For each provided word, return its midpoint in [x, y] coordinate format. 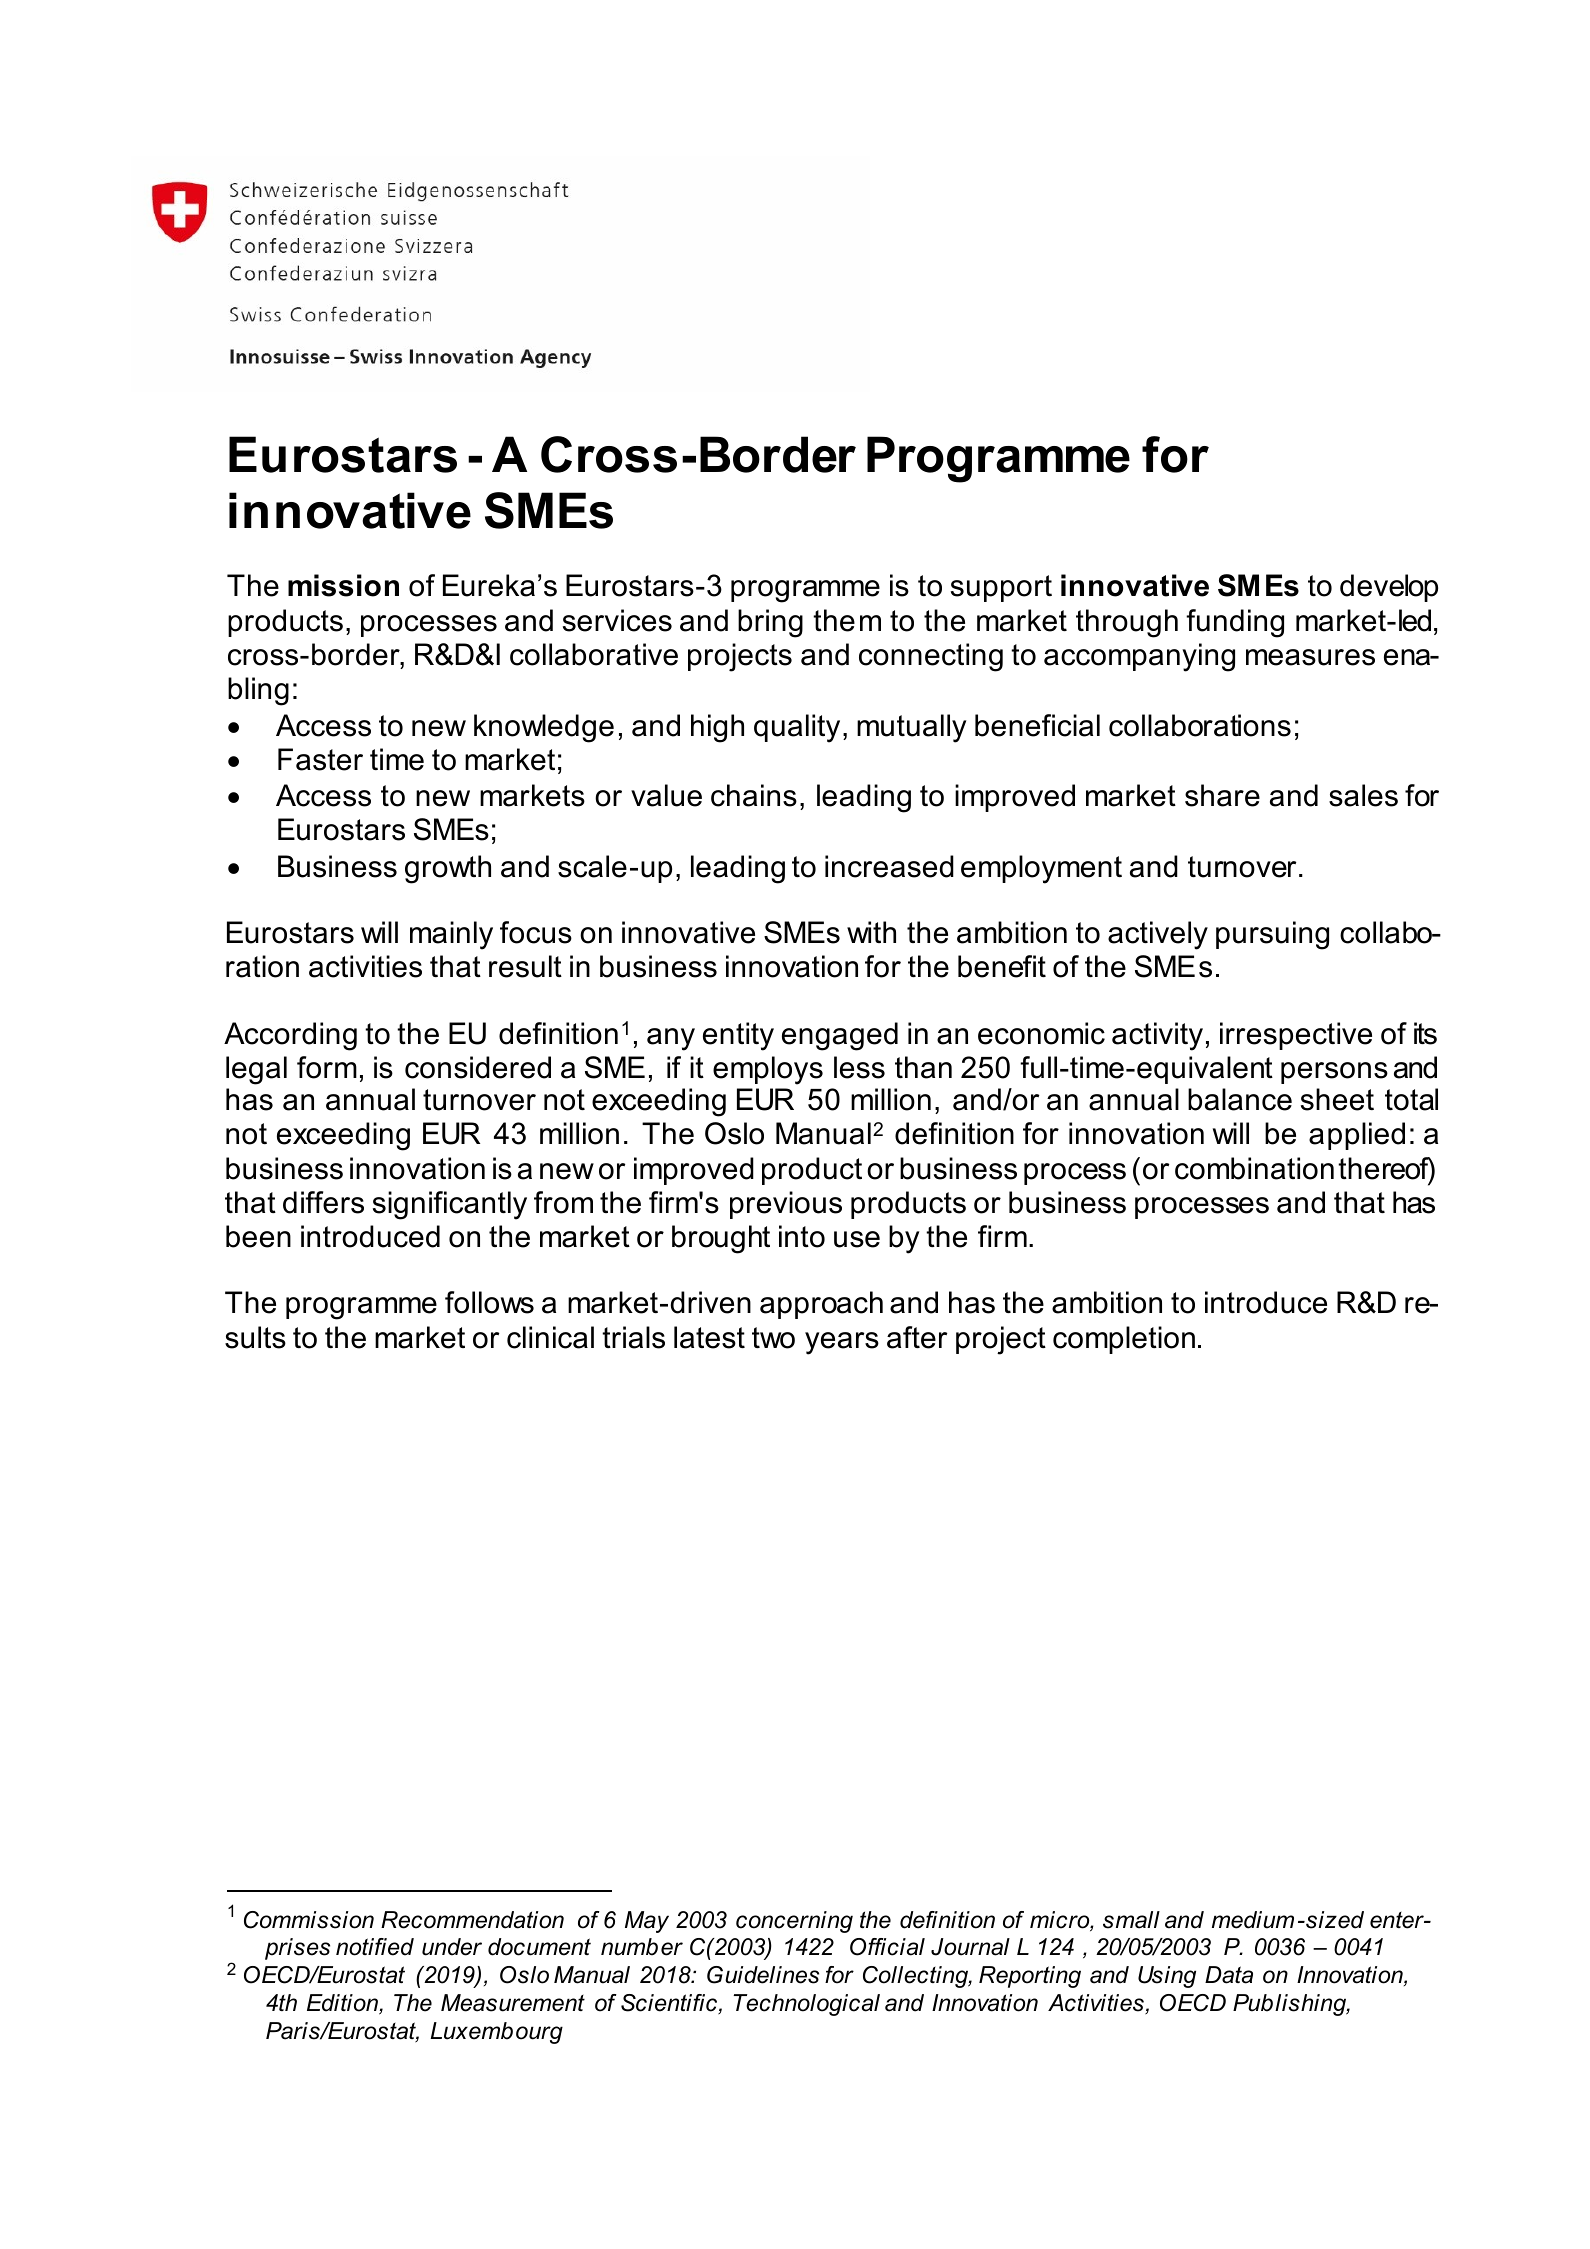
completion [1124, 1340]
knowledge [544, 728]
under [452, 1947]
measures [1310, 657]
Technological [806, 2005]
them [847, 620]
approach [821, 1305]
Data [1229, 1975]
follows [489, 1302]
